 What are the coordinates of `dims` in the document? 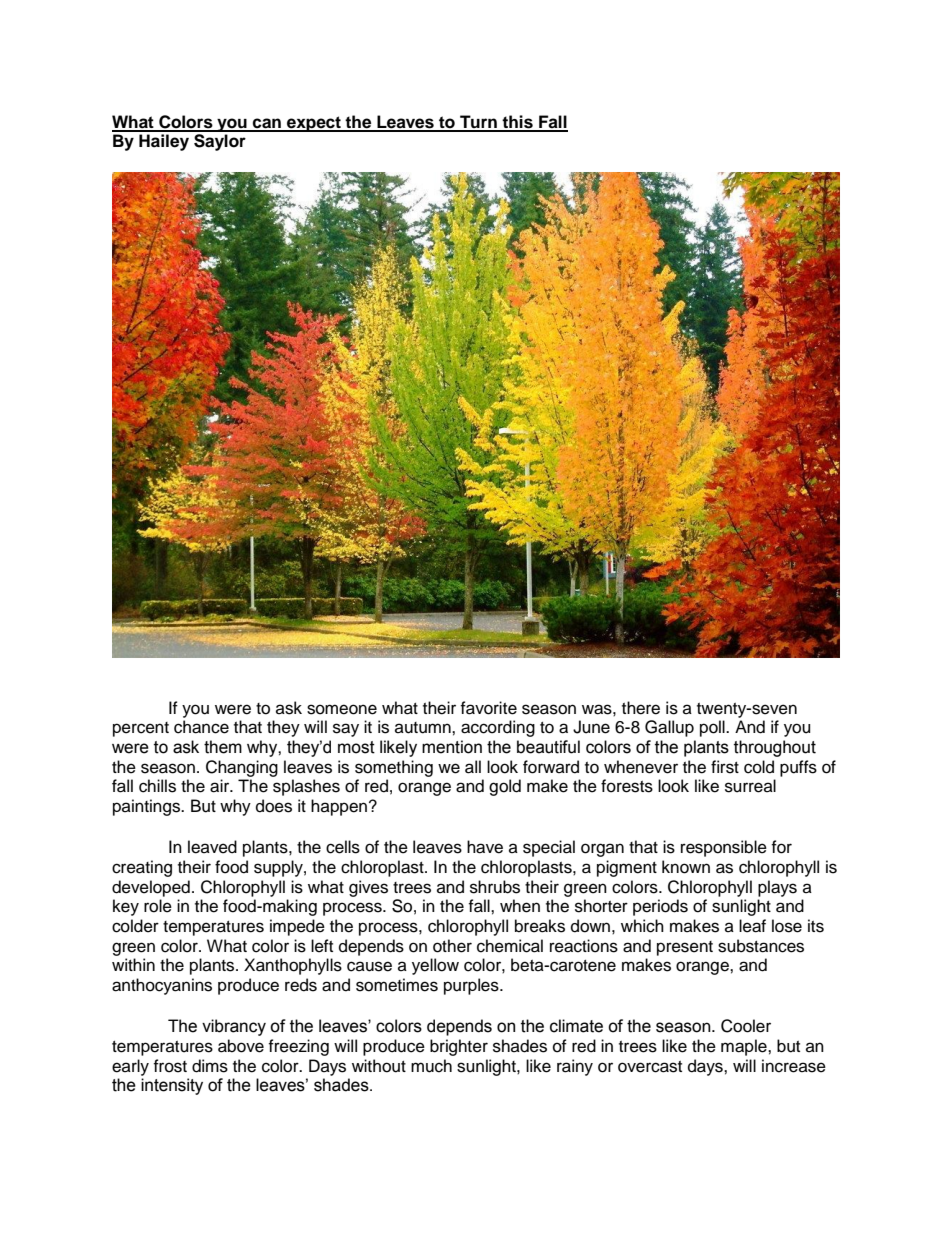 It's located at (210, 1066).
